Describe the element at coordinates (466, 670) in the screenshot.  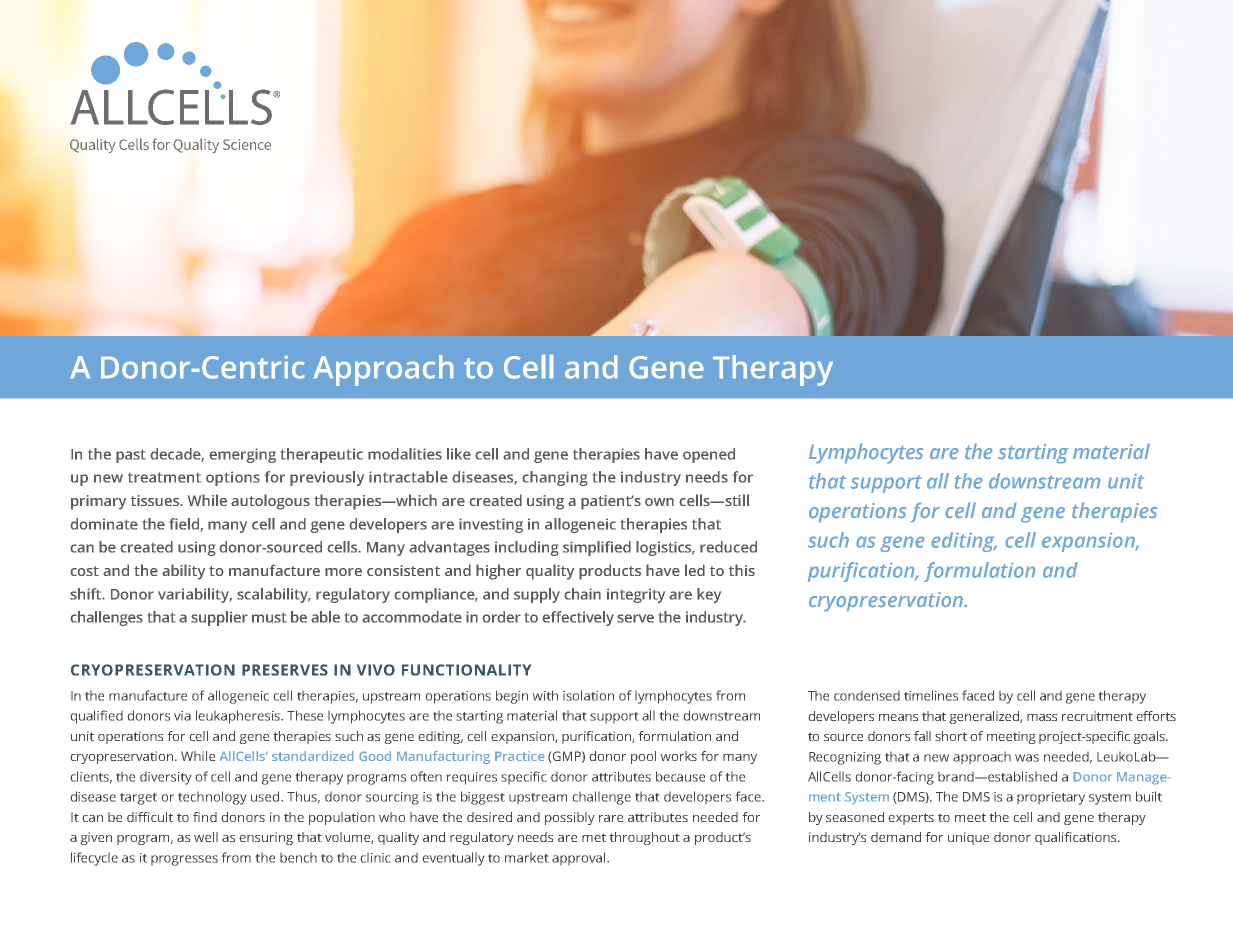
I see `FUNCTIONALITY` at that location.
